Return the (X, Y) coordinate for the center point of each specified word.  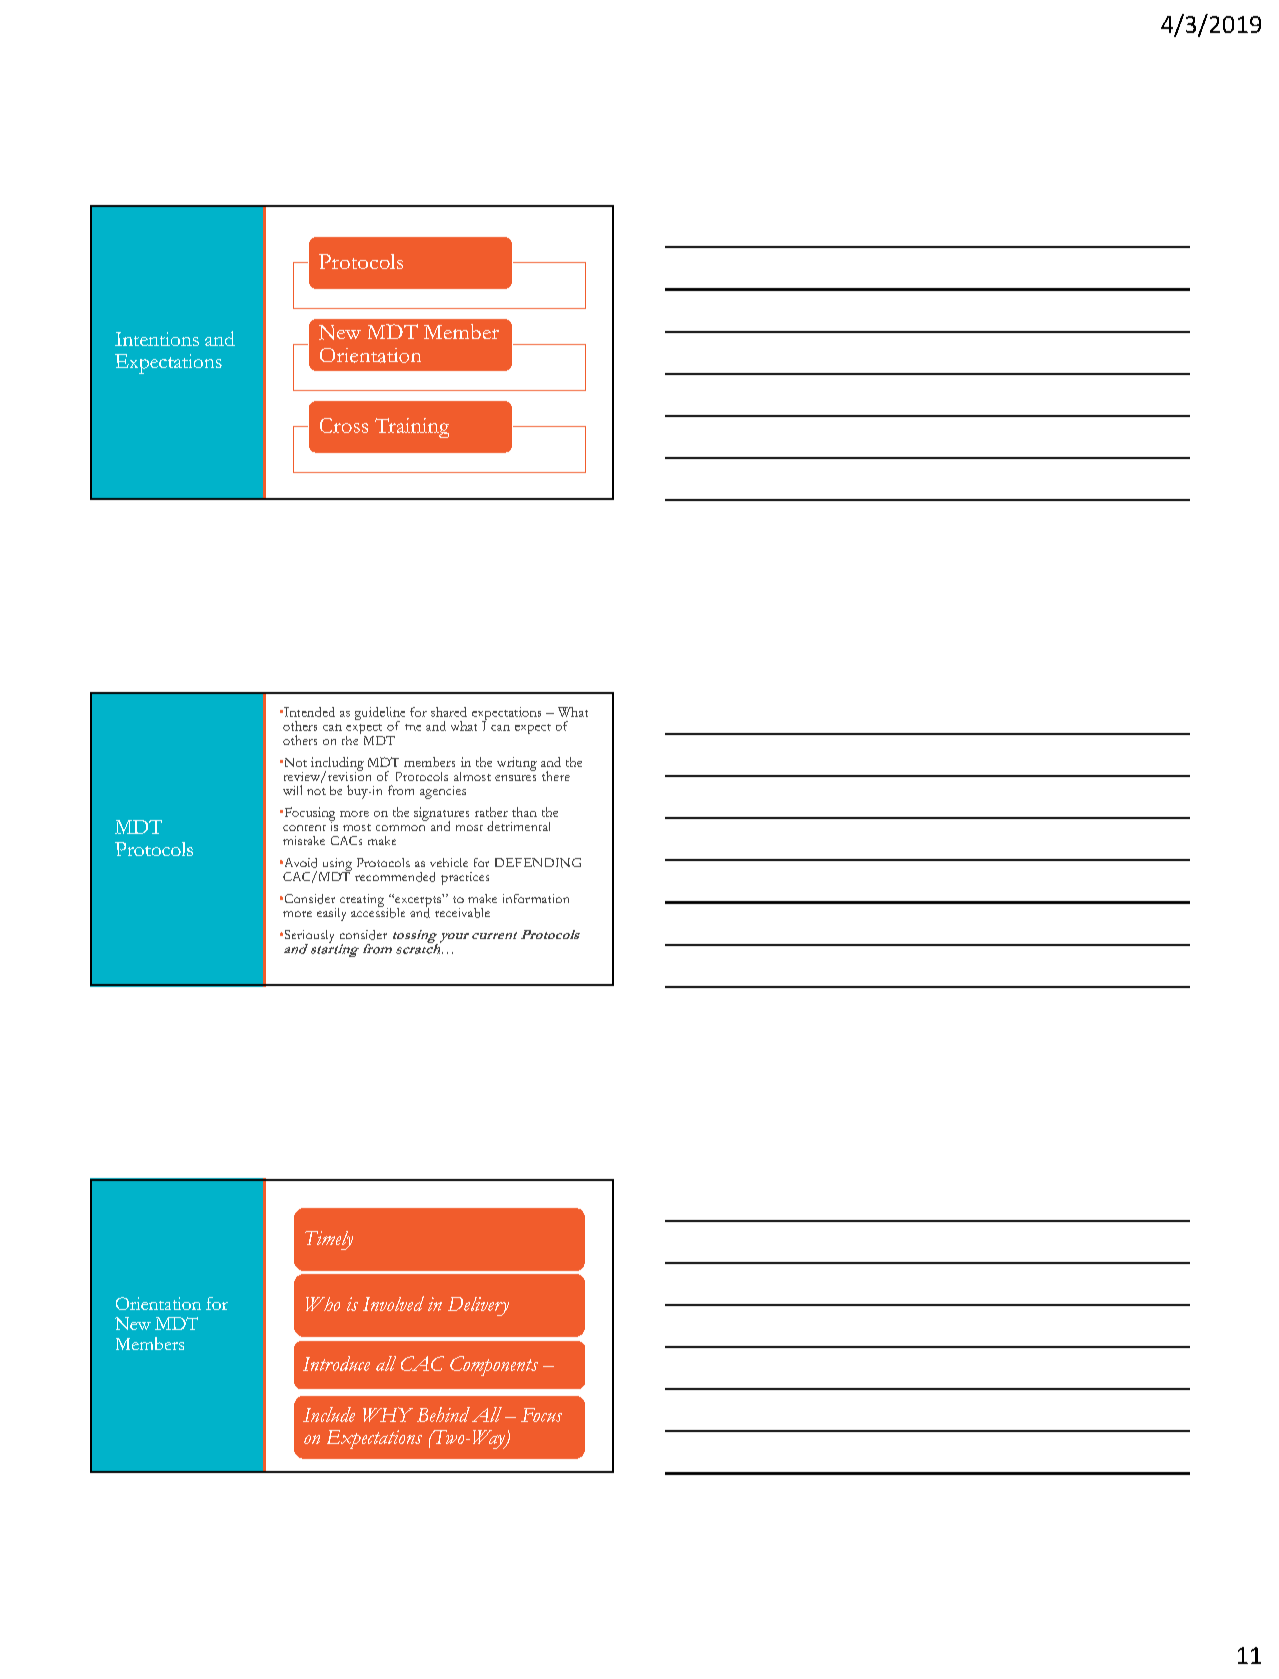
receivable (462, 913)
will (292, 790)
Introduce (336, 1363)
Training (412, 428)
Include (329, 1414)
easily (331, 914)
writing (517, 764)
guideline (380, 715)
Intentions (157, 339)
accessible (378, 911)
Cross (344, 425)
